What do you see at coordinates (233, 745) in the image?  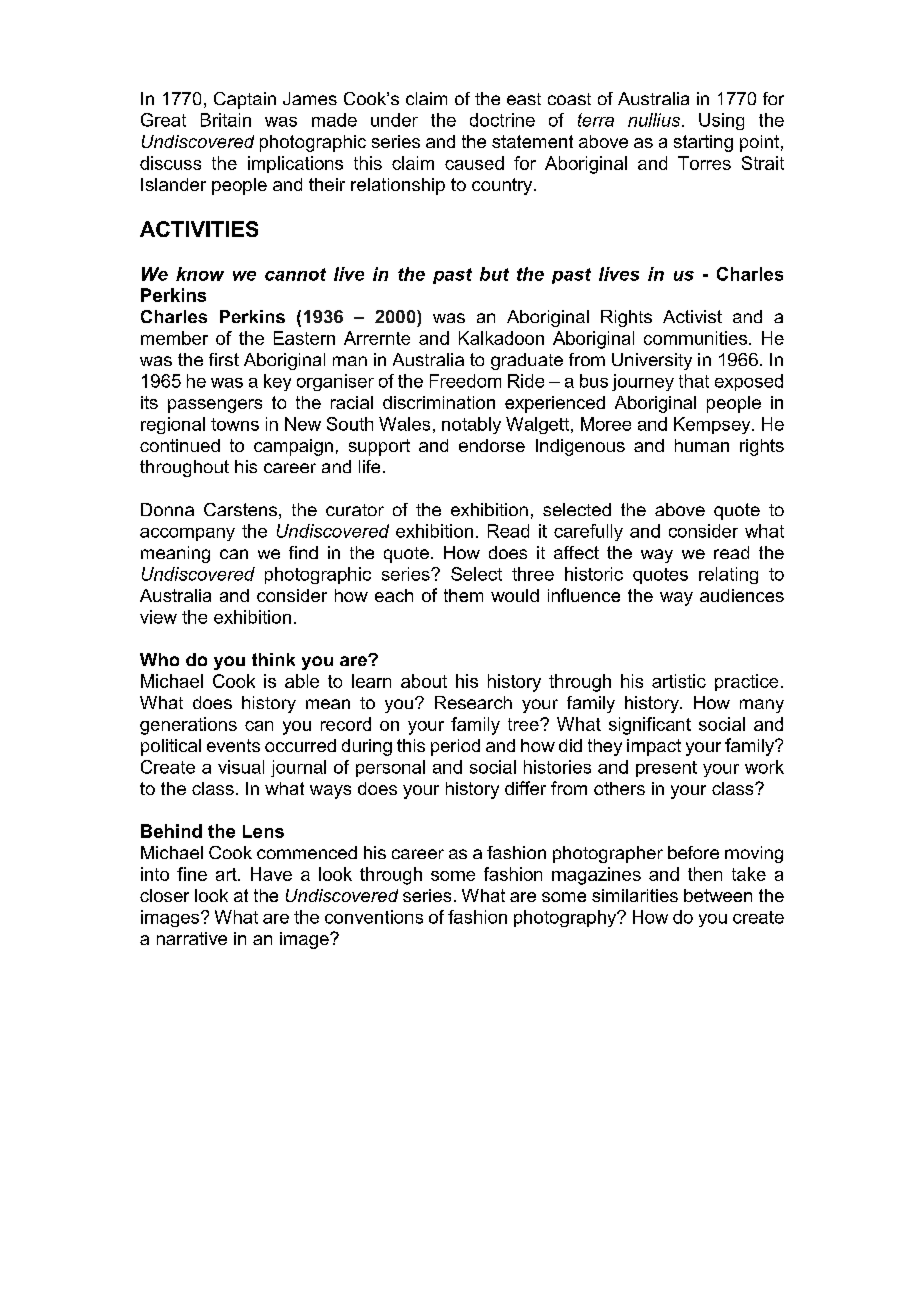 I see `events` at bounding box center [233, 745].
